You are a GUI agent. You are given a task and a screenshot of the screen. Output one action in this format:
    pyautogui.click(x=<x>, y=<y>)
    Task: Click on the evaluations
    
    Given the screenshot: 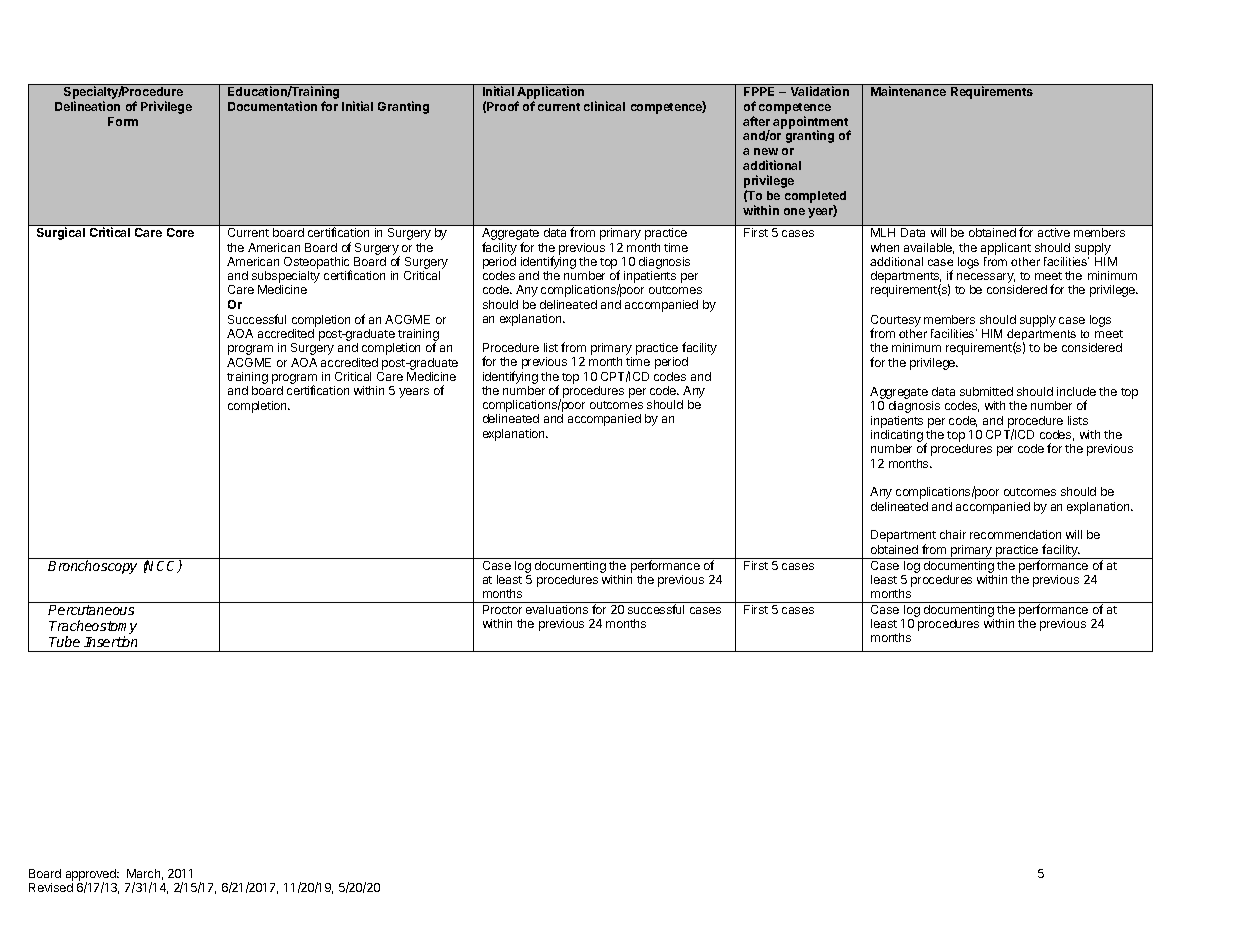 What is the action you would take?
    pyautogui.click(x=557, y=609)
